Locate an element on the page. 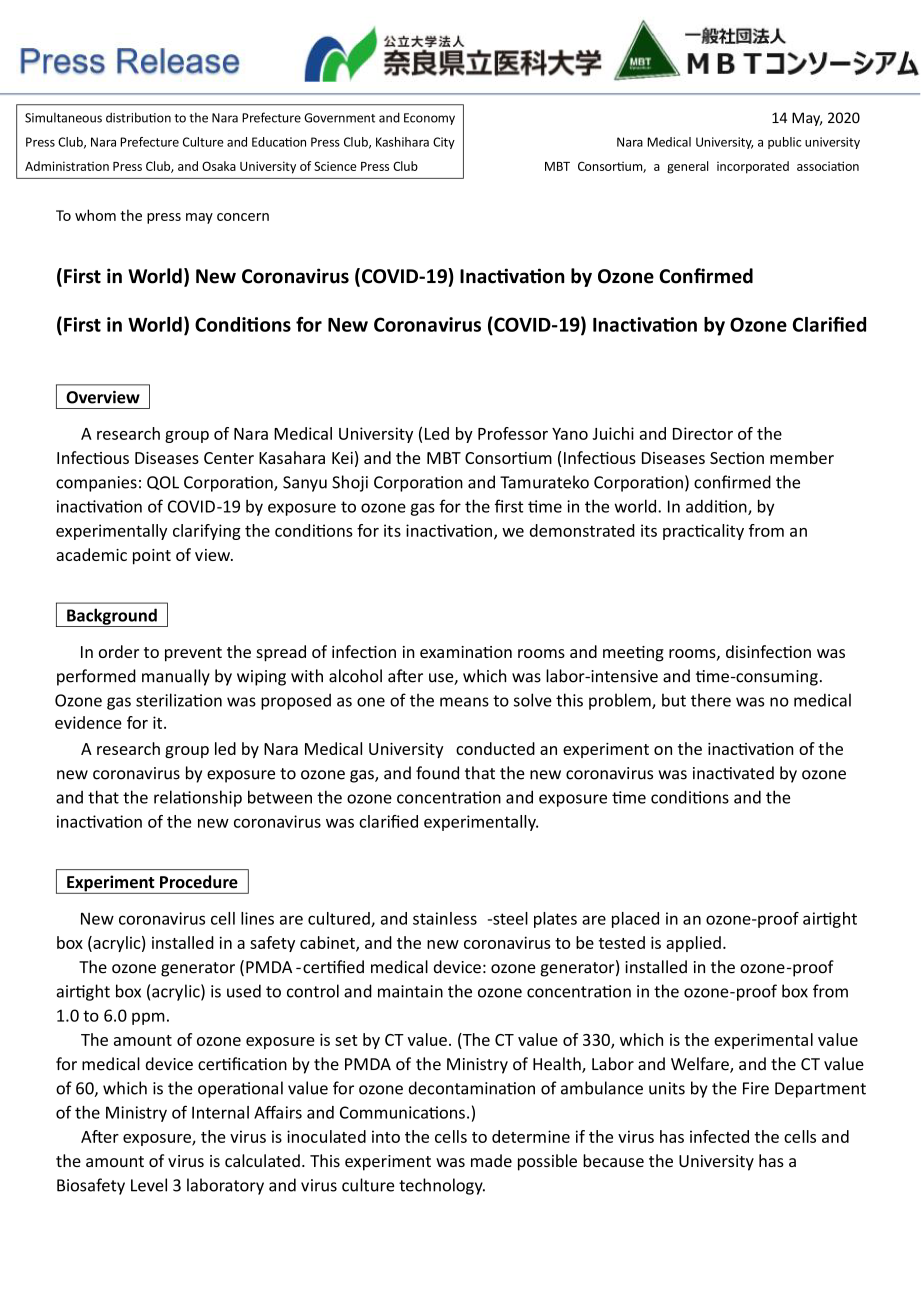 The width and height of the page is (924, 1308). Level is located at coordinates (149, 1185).
